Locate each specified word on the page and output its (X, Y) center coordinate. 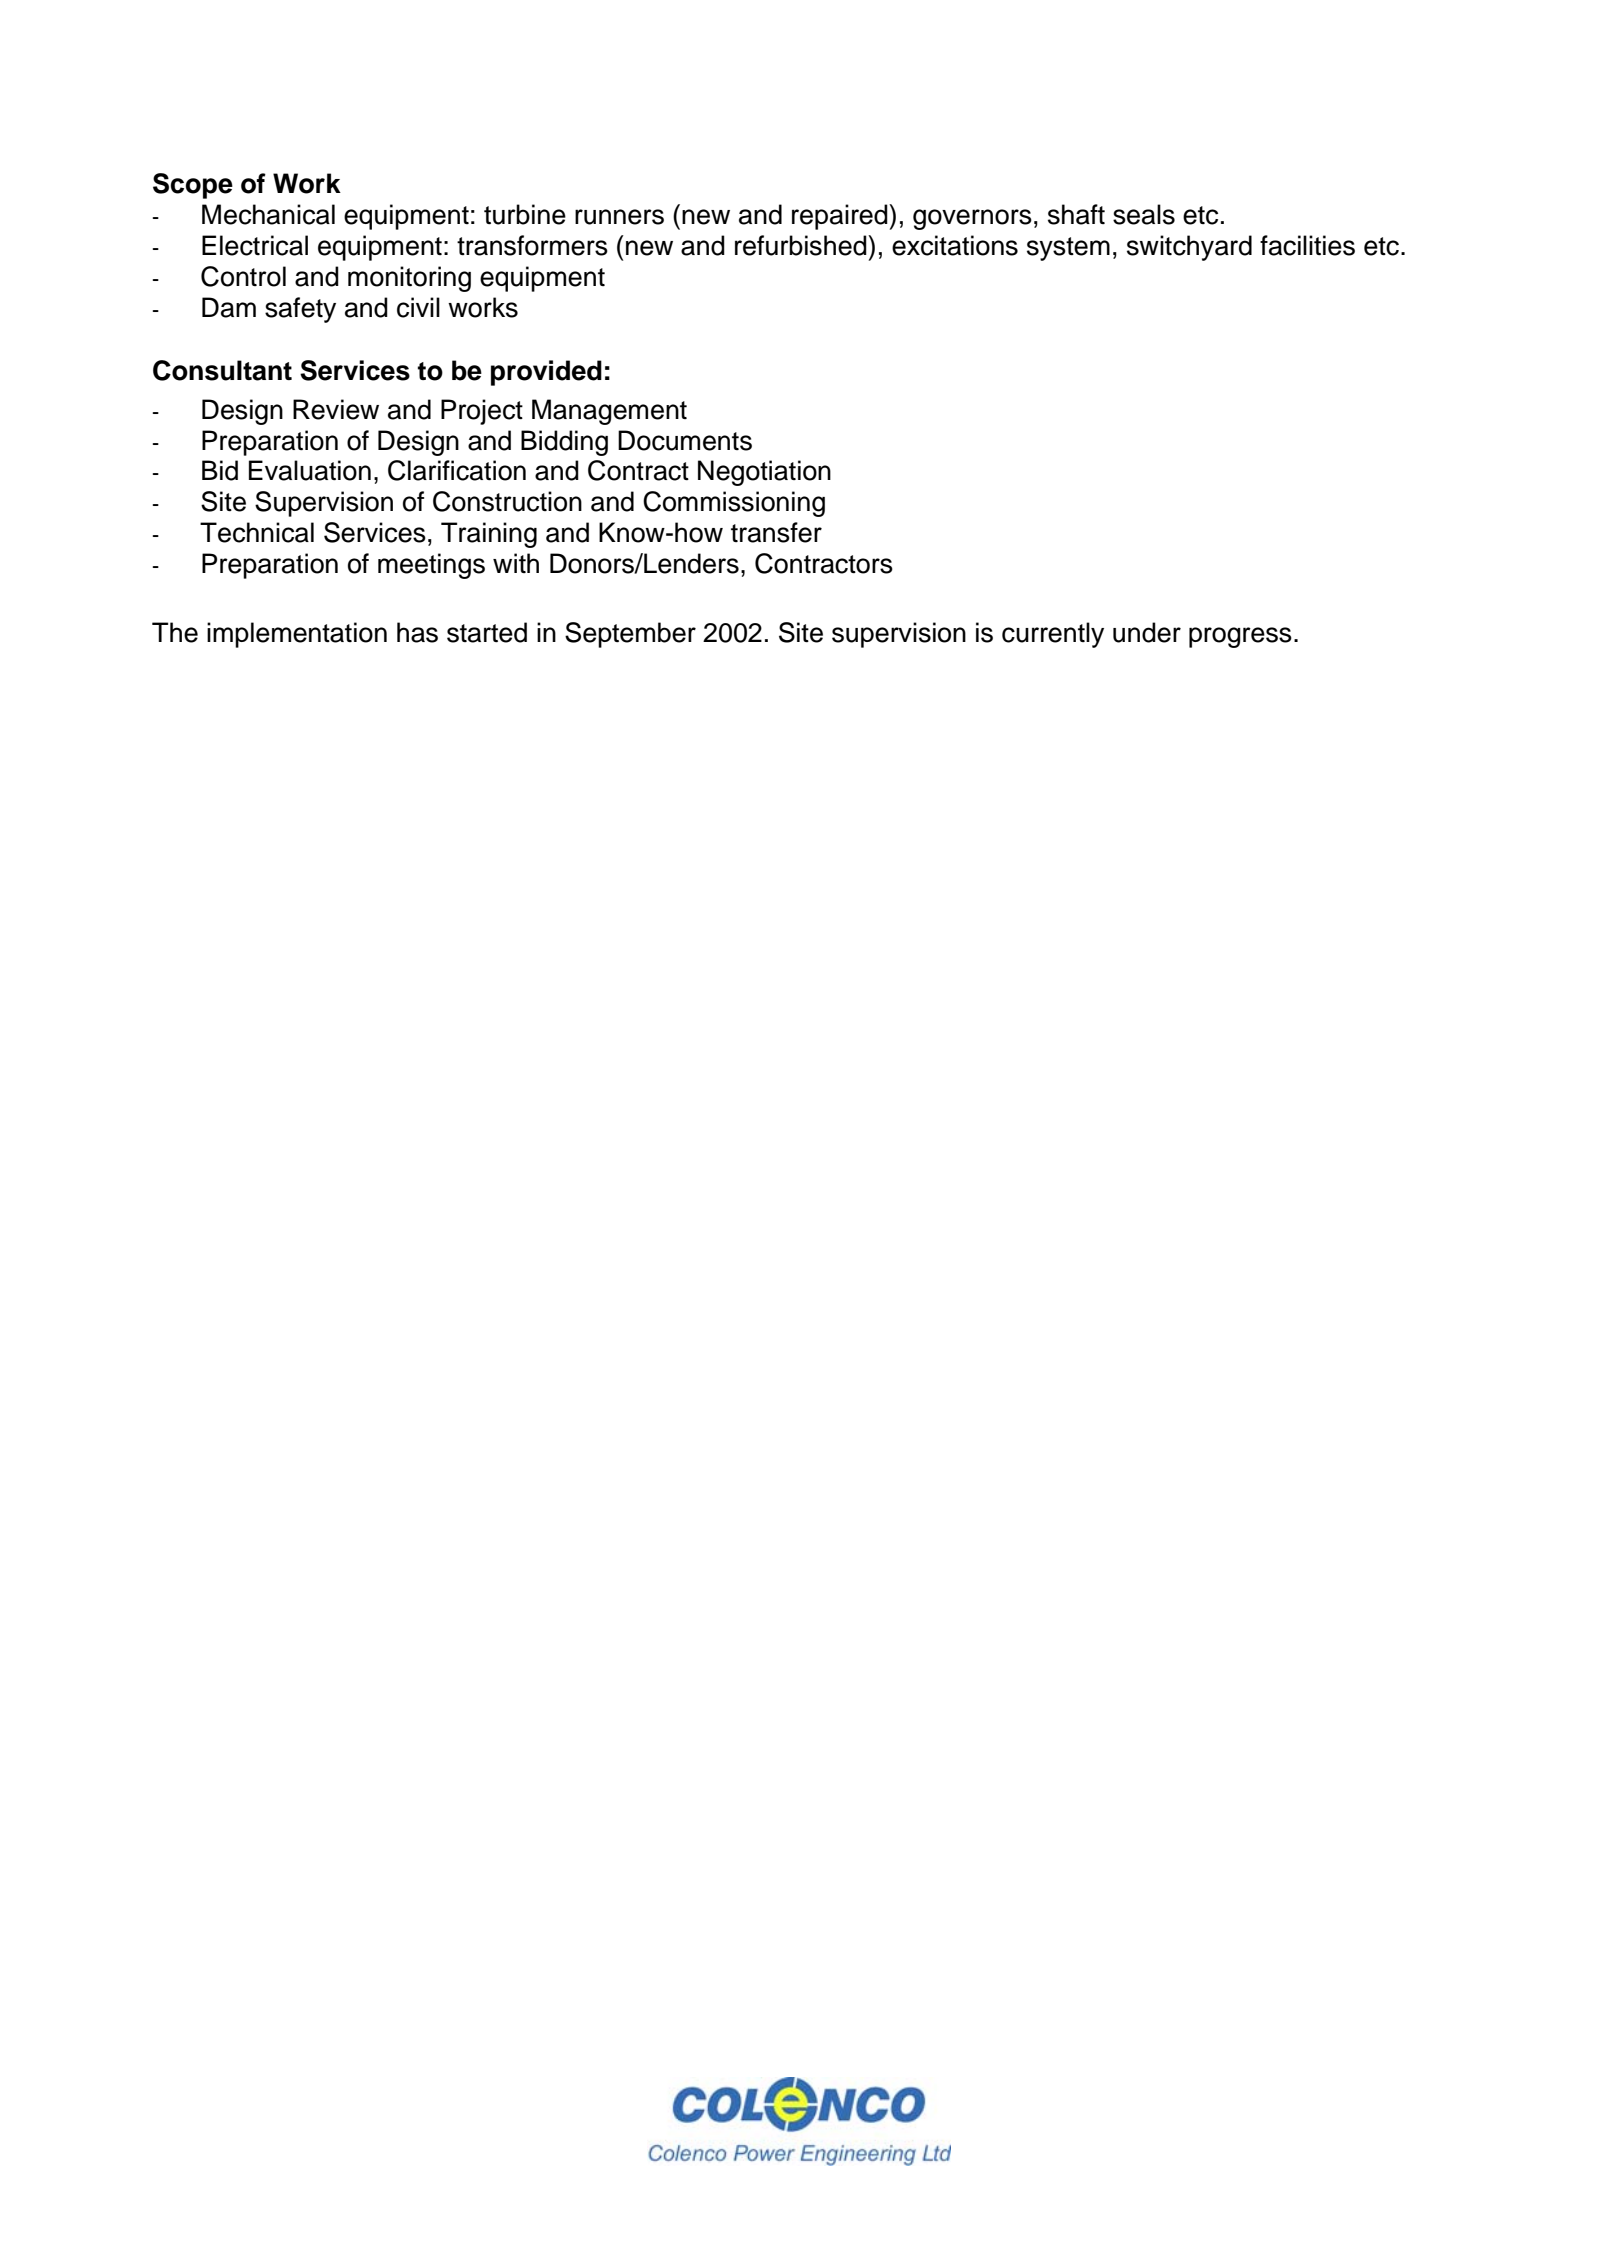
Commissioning (734, 504)
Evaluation (310, 470)
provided (546, 373)
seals (1144, 214)
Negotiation (764, 473)
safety (300, 310)
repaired (841, 217)
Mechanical (268, 214)
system (1068, 249)
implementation (297, 635)
